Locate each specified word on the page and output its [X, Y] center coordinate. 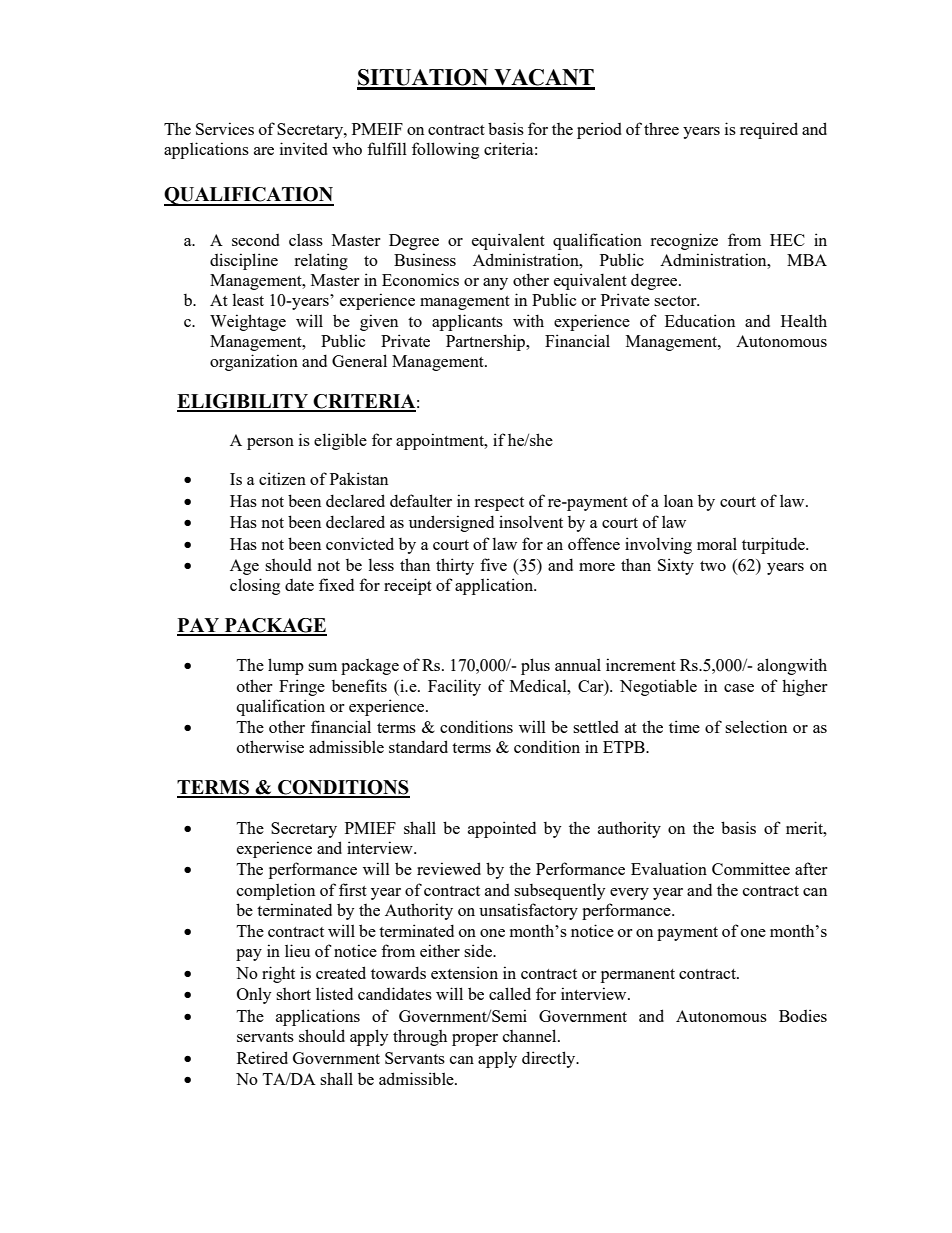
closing [255, 586]
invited [304, 148]
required [769, 130]
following [445, 150]
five [493, 564]
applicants [467, 322]
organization [254, 362]
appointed [502, 829]
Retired [262, 1057]
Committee [751, 868]
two [713, 566]
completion [276, 891]
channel [531, 1035]
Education [700, 320]
